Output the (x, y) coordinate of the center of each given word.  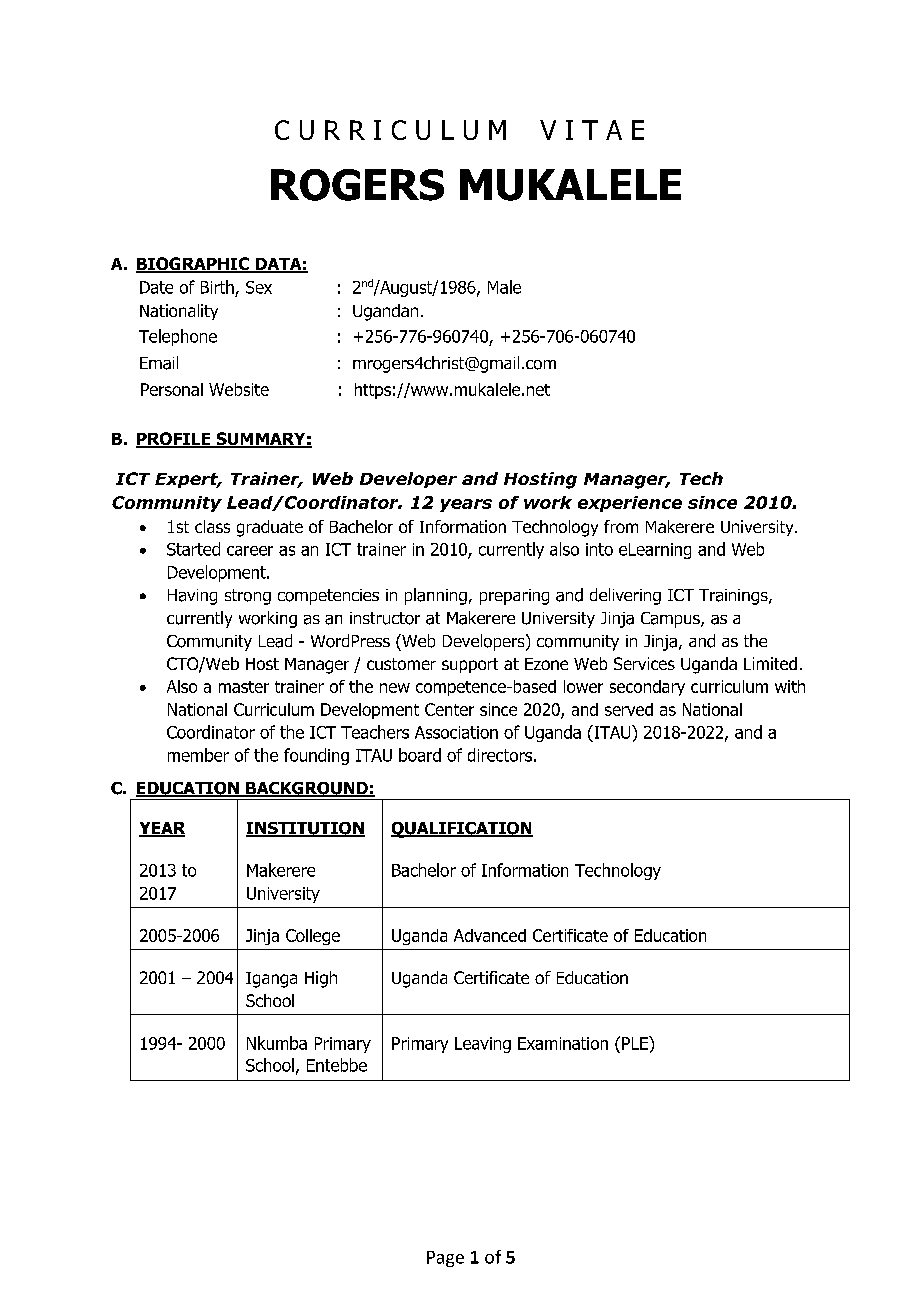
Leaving (483, 1045)
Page (445, 1259)
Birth (217, 287)
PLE (636, 1043)
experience (630, 504)
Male (504, 287)
